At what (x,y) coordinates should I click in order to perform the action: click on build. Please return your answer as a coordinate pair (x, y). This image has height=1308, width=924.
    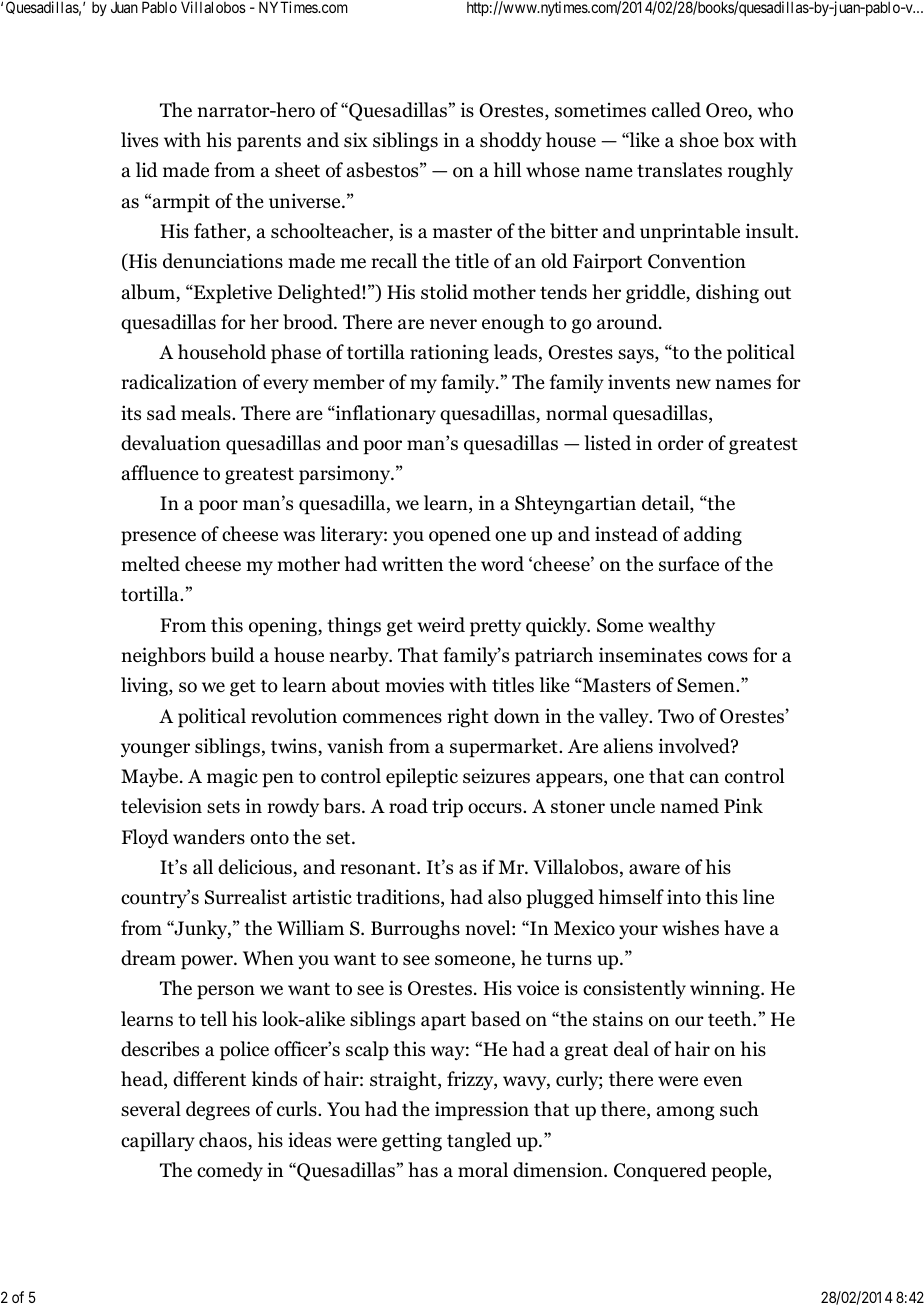
    Looking at the image, I should click on (233, 655).
